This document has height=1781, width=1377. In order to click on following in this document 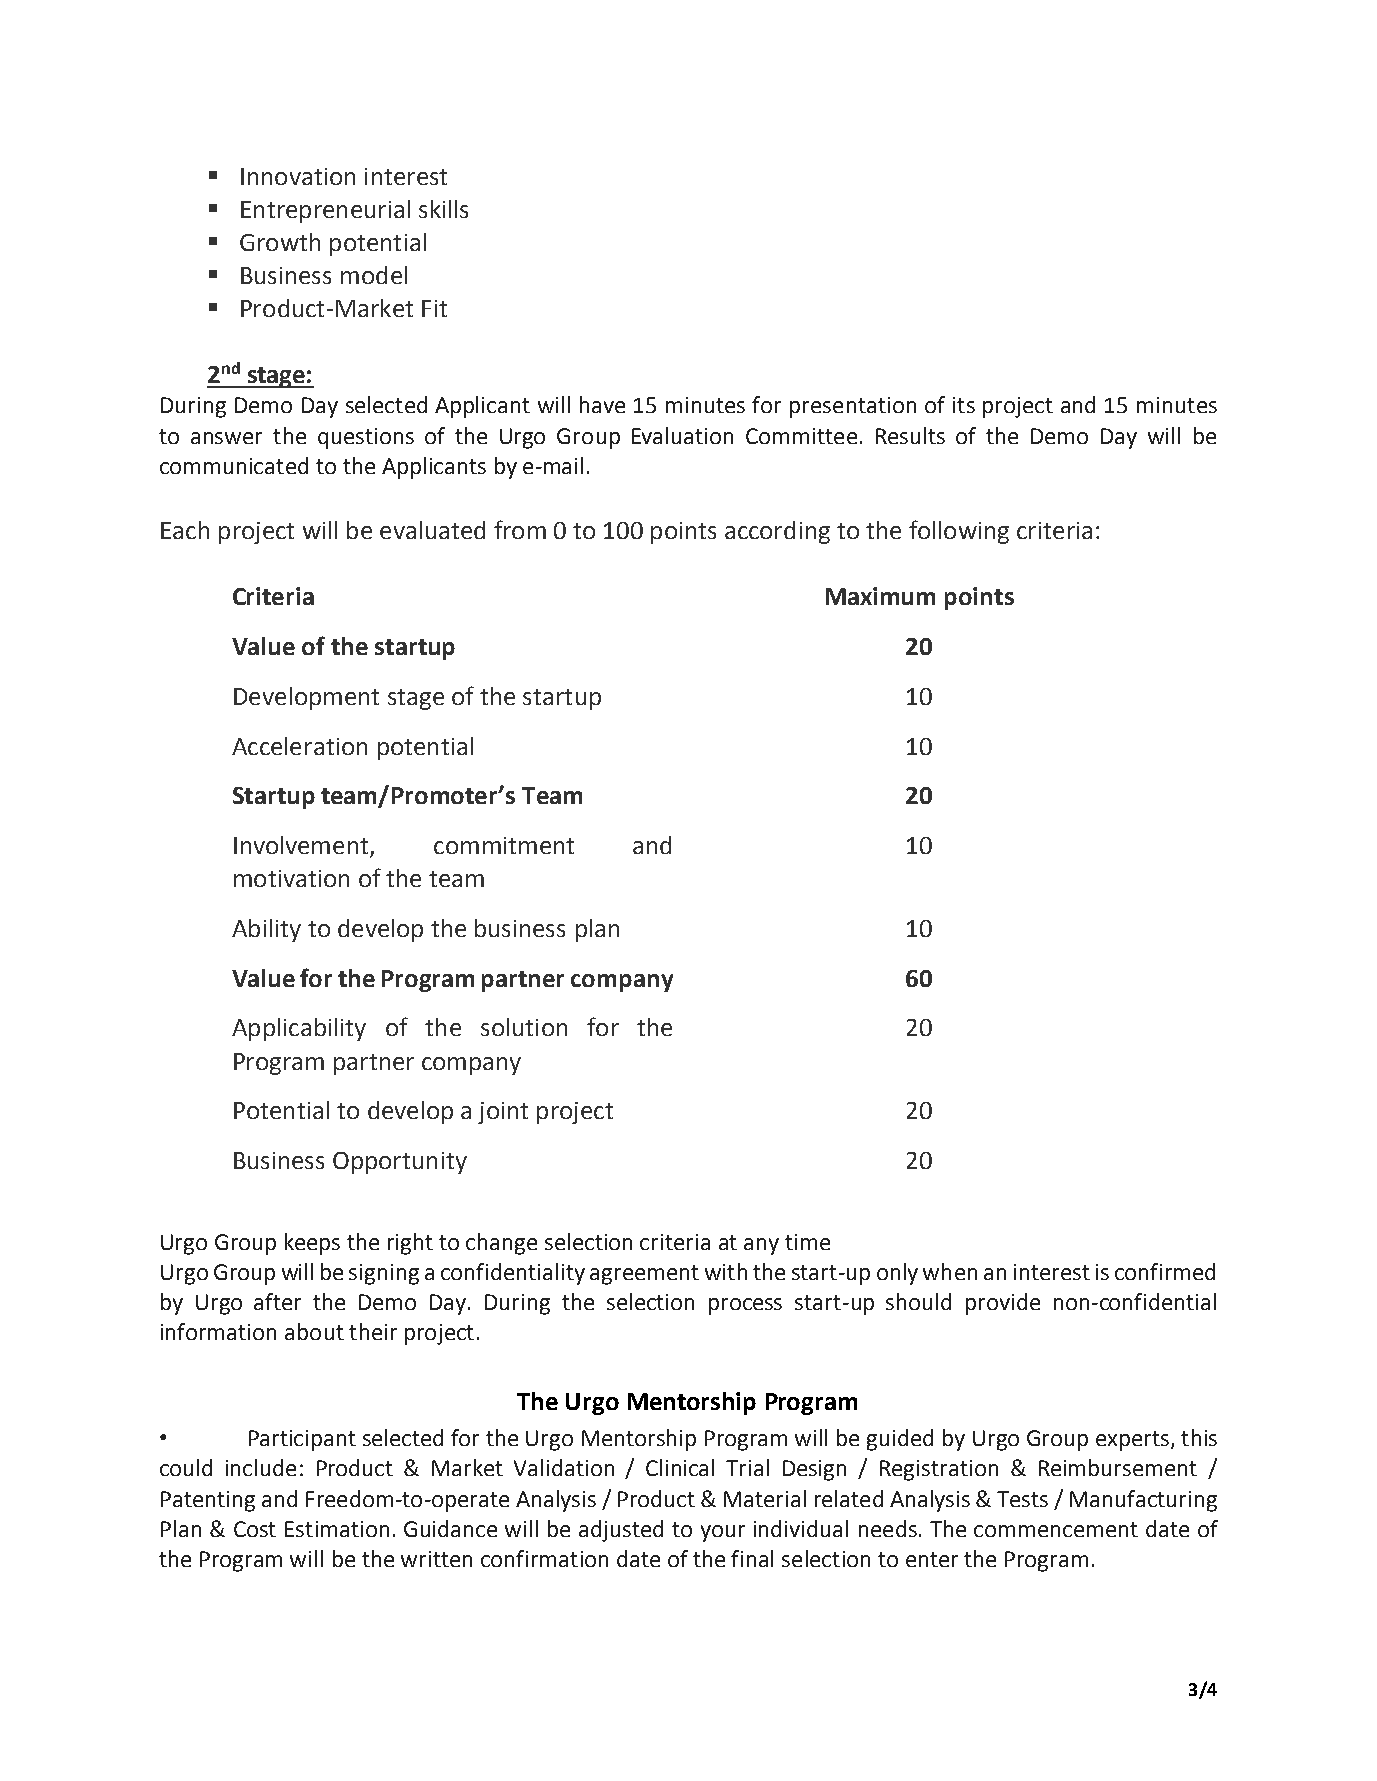, I will do `click(959, 532)`.
